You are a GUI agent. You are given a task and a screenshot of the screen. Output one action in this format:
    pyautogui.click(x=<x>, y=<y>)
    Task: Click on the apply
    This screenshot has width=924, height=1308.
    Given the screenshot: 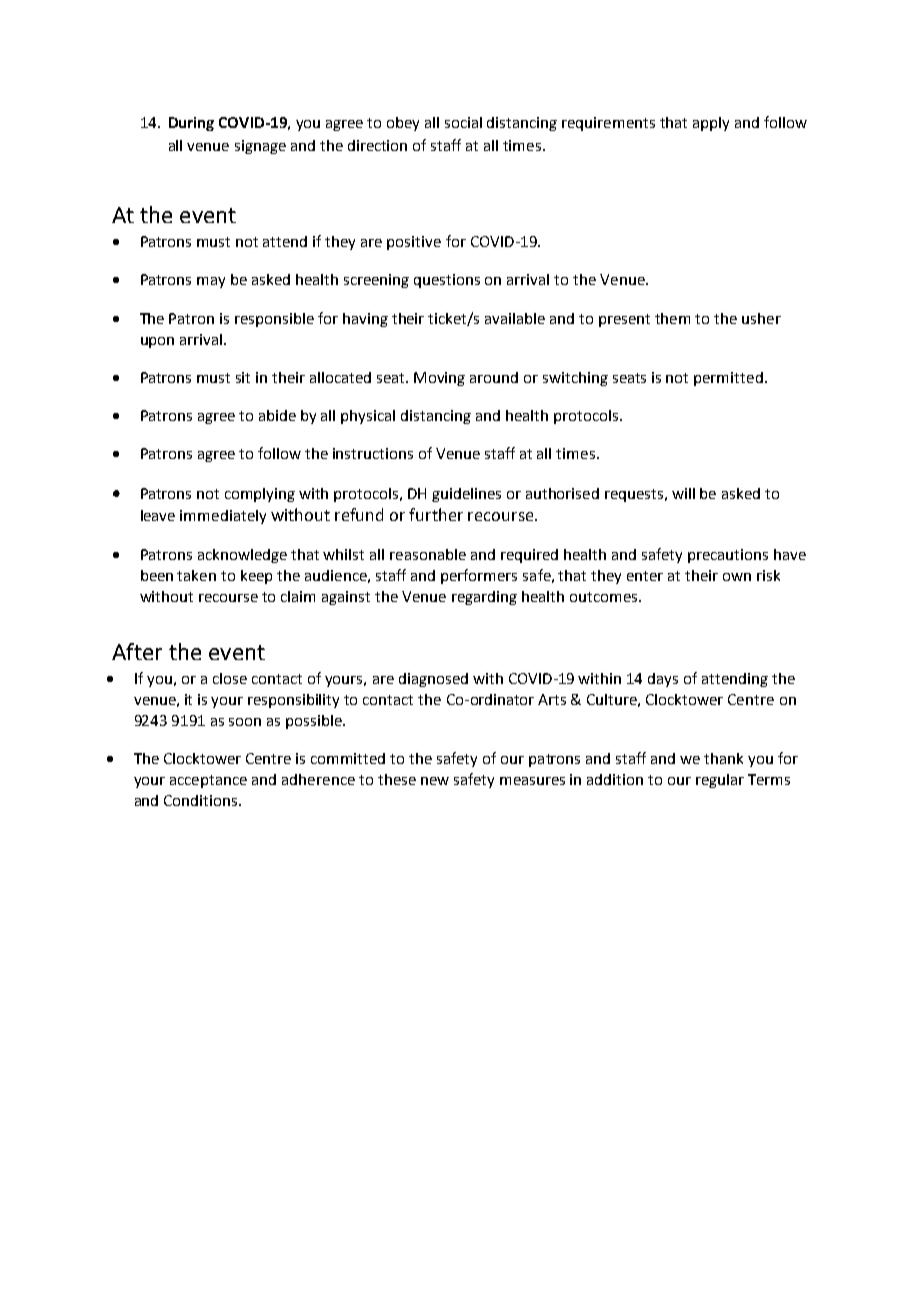 What is the action you would take?
    pyautogui.click(x=711, y=124)
